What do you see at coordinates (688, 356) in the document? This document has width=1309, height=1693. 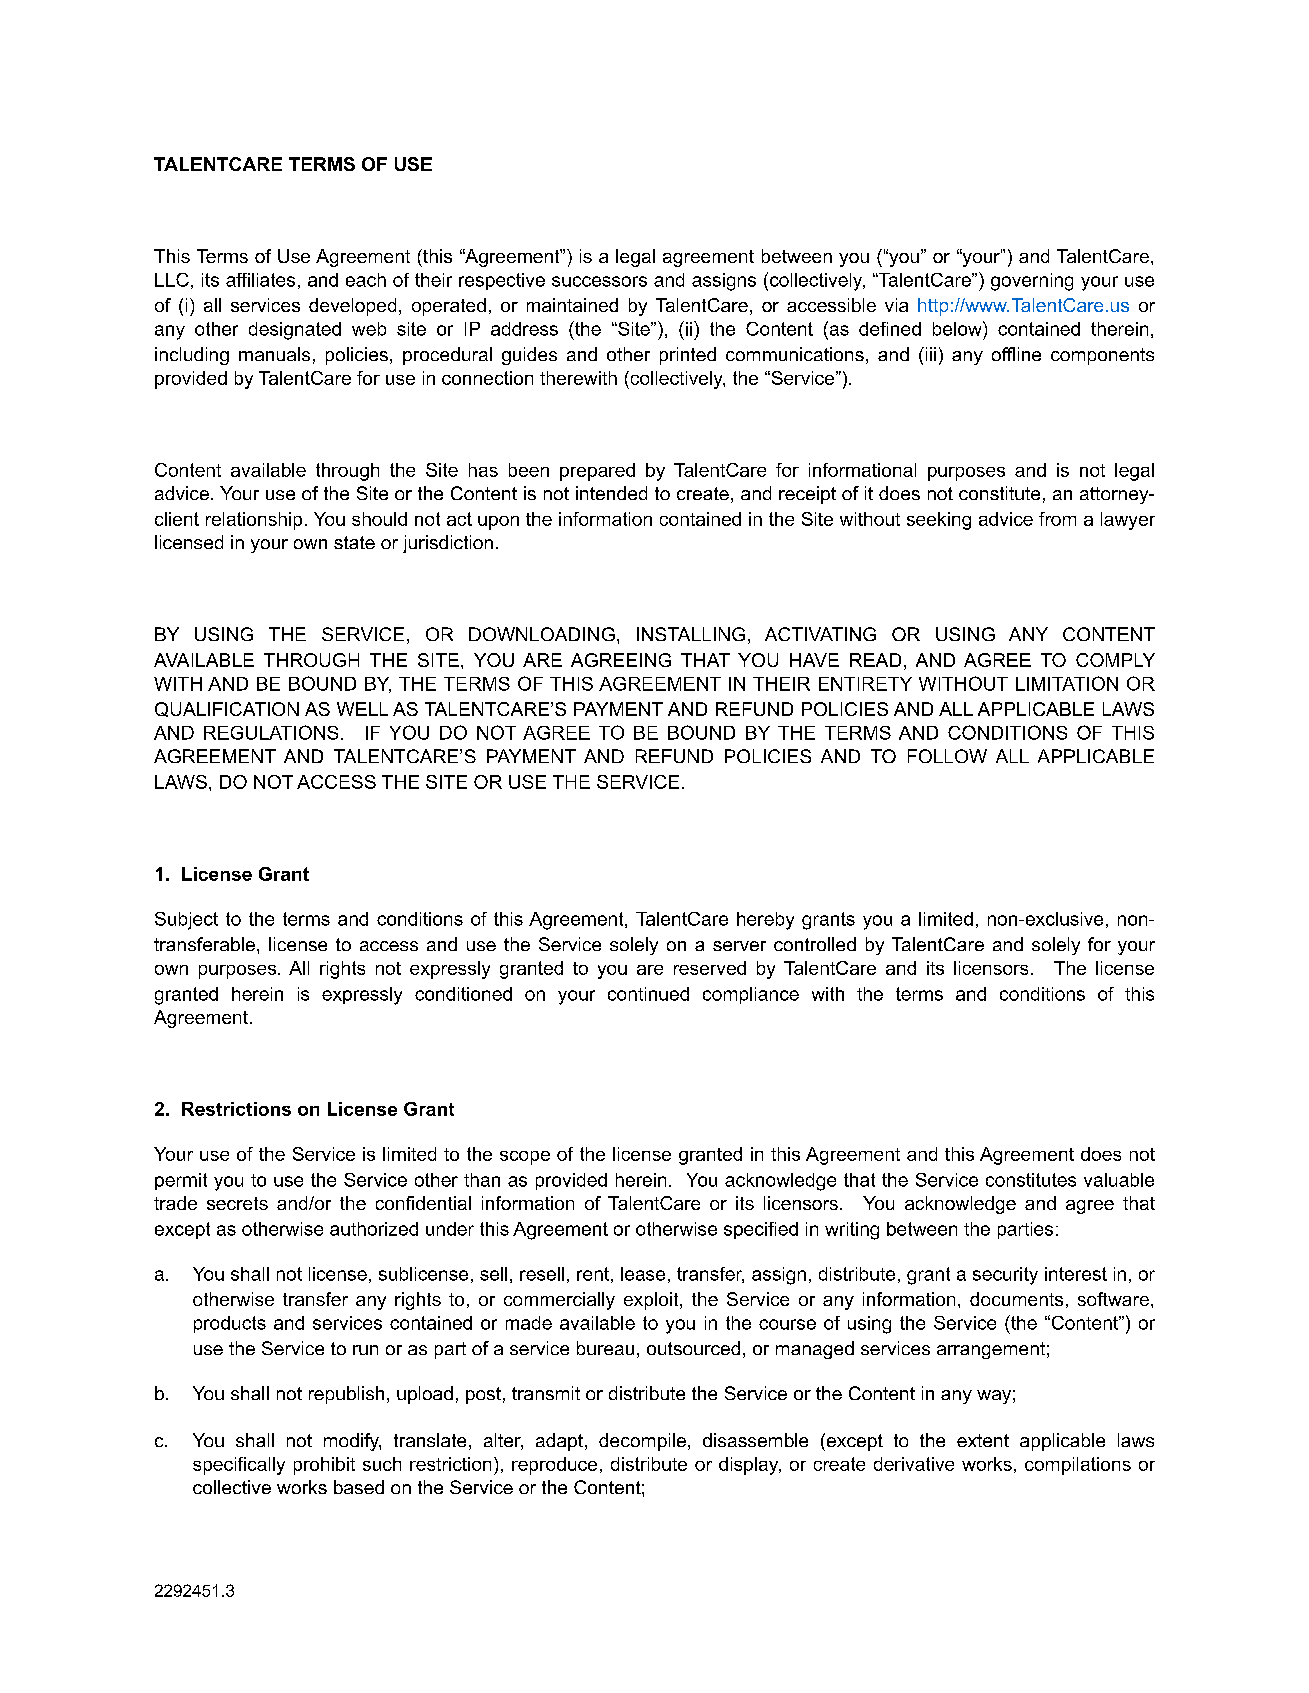 I see `printed` at bounding box center [688, 356].
